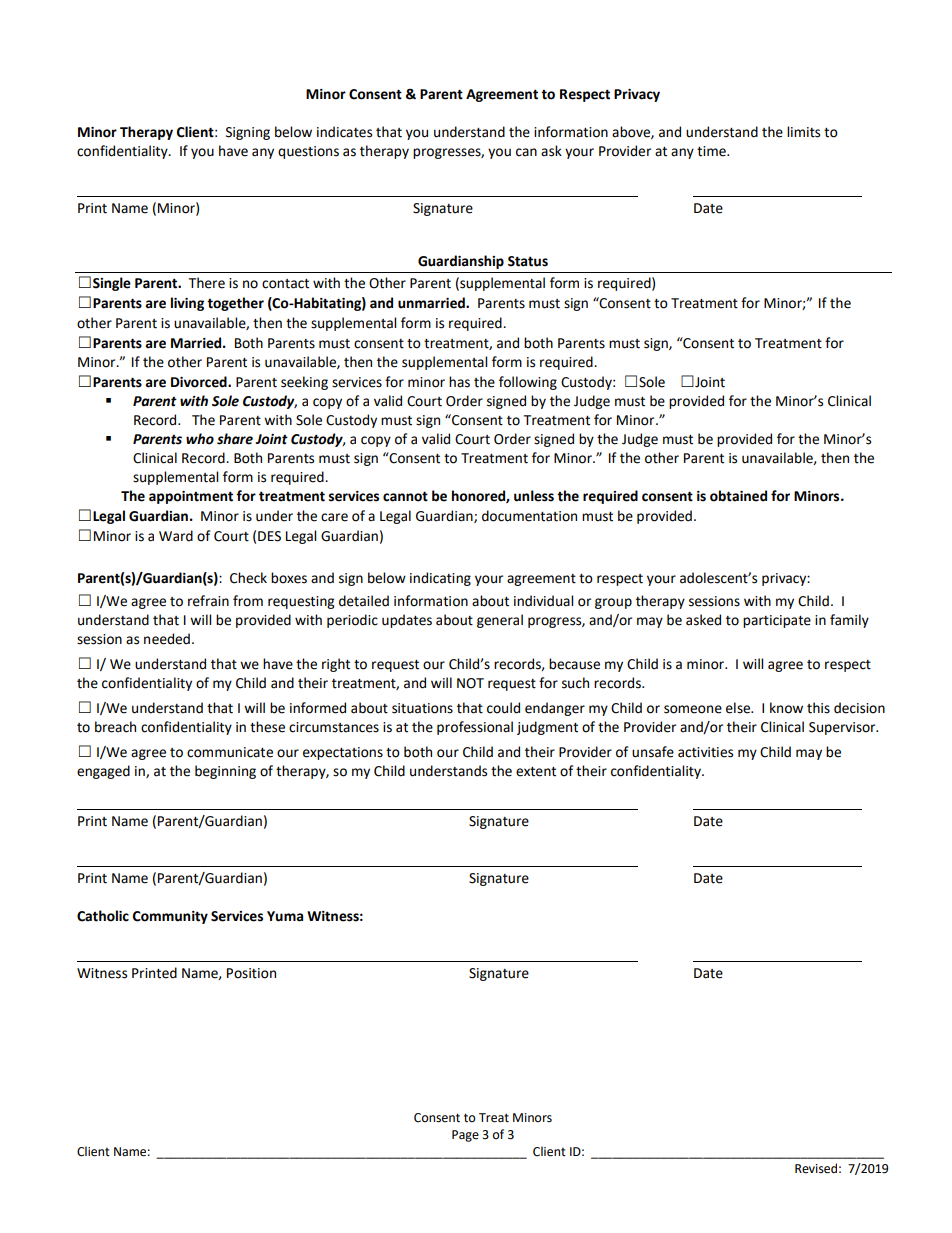 The image size is (952, 1233). What do you see at coordinates (344, 132) in the screenshot?
I see `indicates` at bounding box center [344, 132].
